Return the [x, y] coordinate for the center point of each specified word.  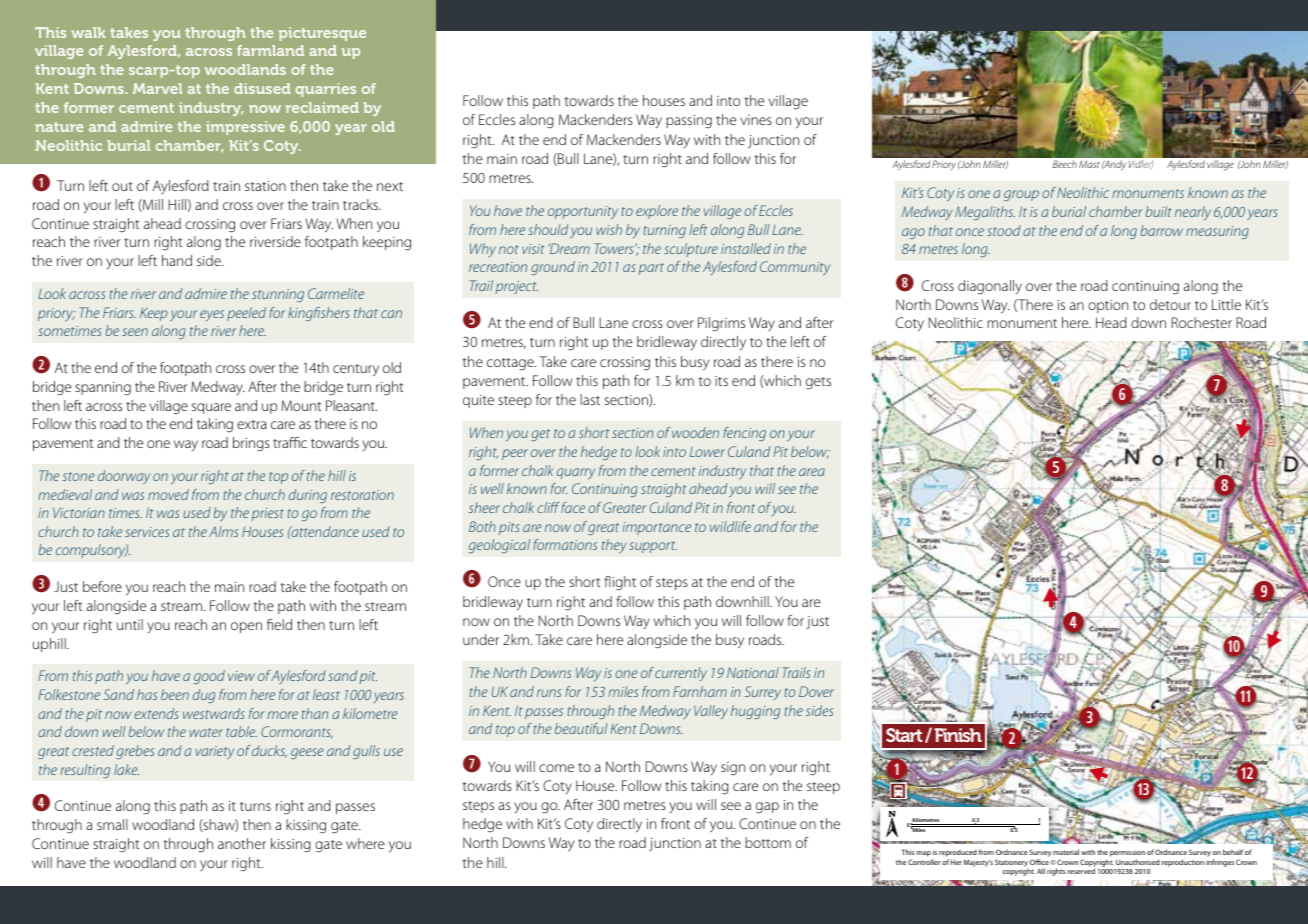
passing [689, 122]
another [242, 843]
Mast [1089, 164]
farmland [270, 50]
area [812, 472]
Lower [707, 452]
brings [251, 444]
